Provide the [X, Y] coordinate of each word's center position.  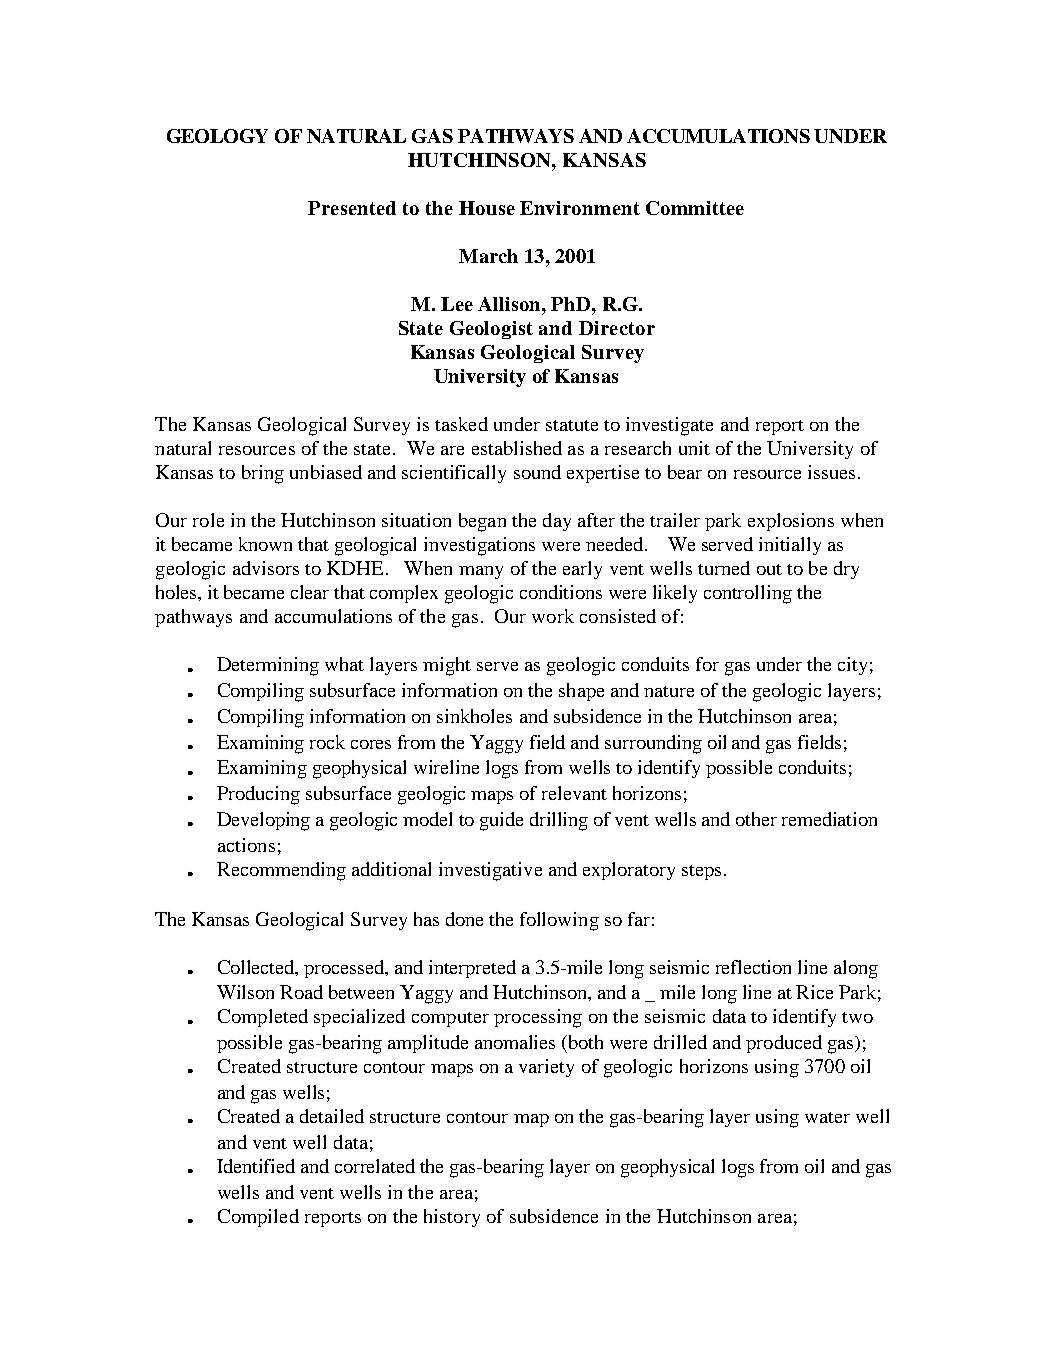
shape [581, 692]
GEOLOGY [217, 136]
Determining [268, 666]
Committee [695, 208]
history [452, 1218]
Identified [256, 1166]
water [827, 1117]
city [852, 666]
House [487, 208]
